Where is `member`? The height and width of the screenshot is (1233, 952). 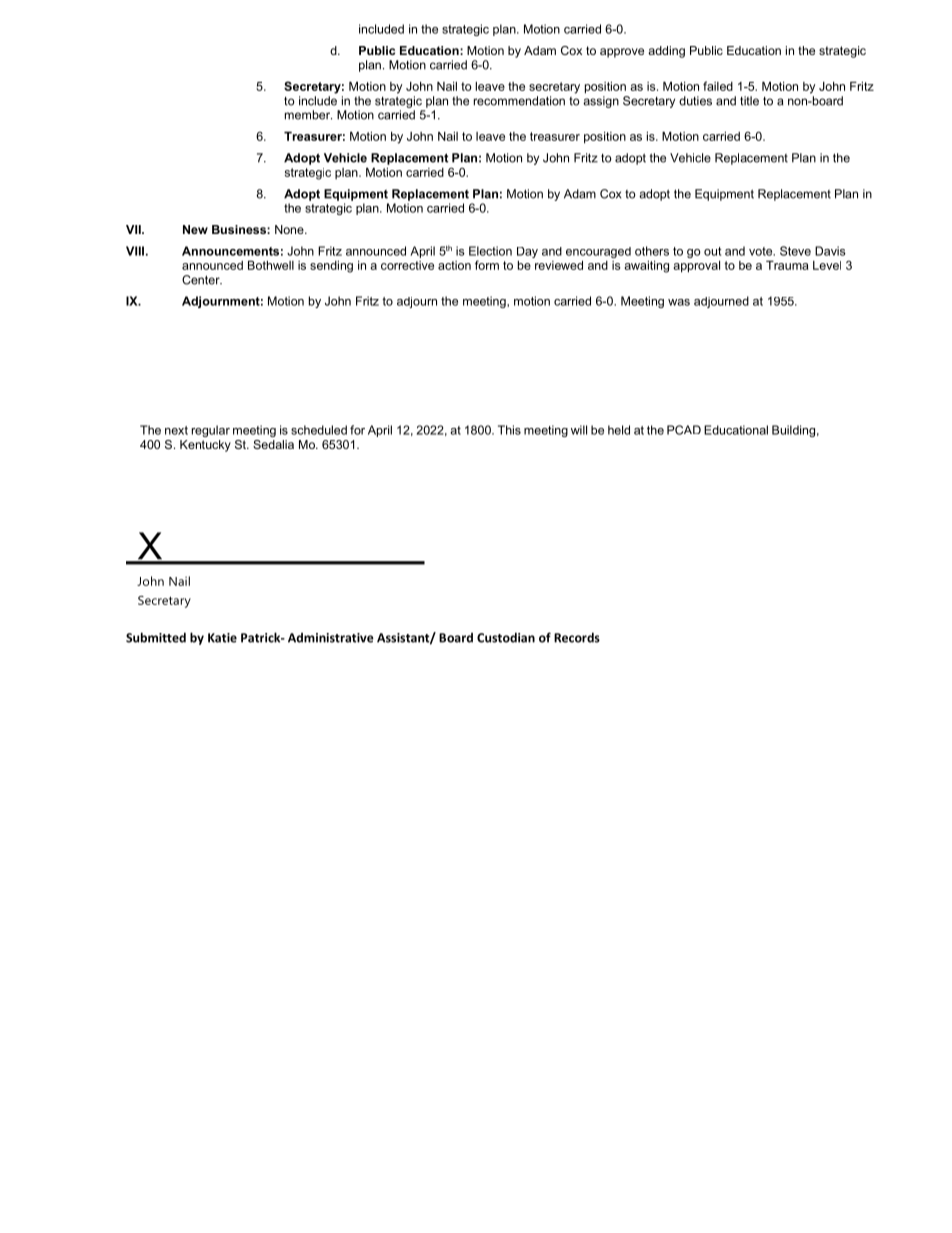 member is located at coordinates (308, 115).
